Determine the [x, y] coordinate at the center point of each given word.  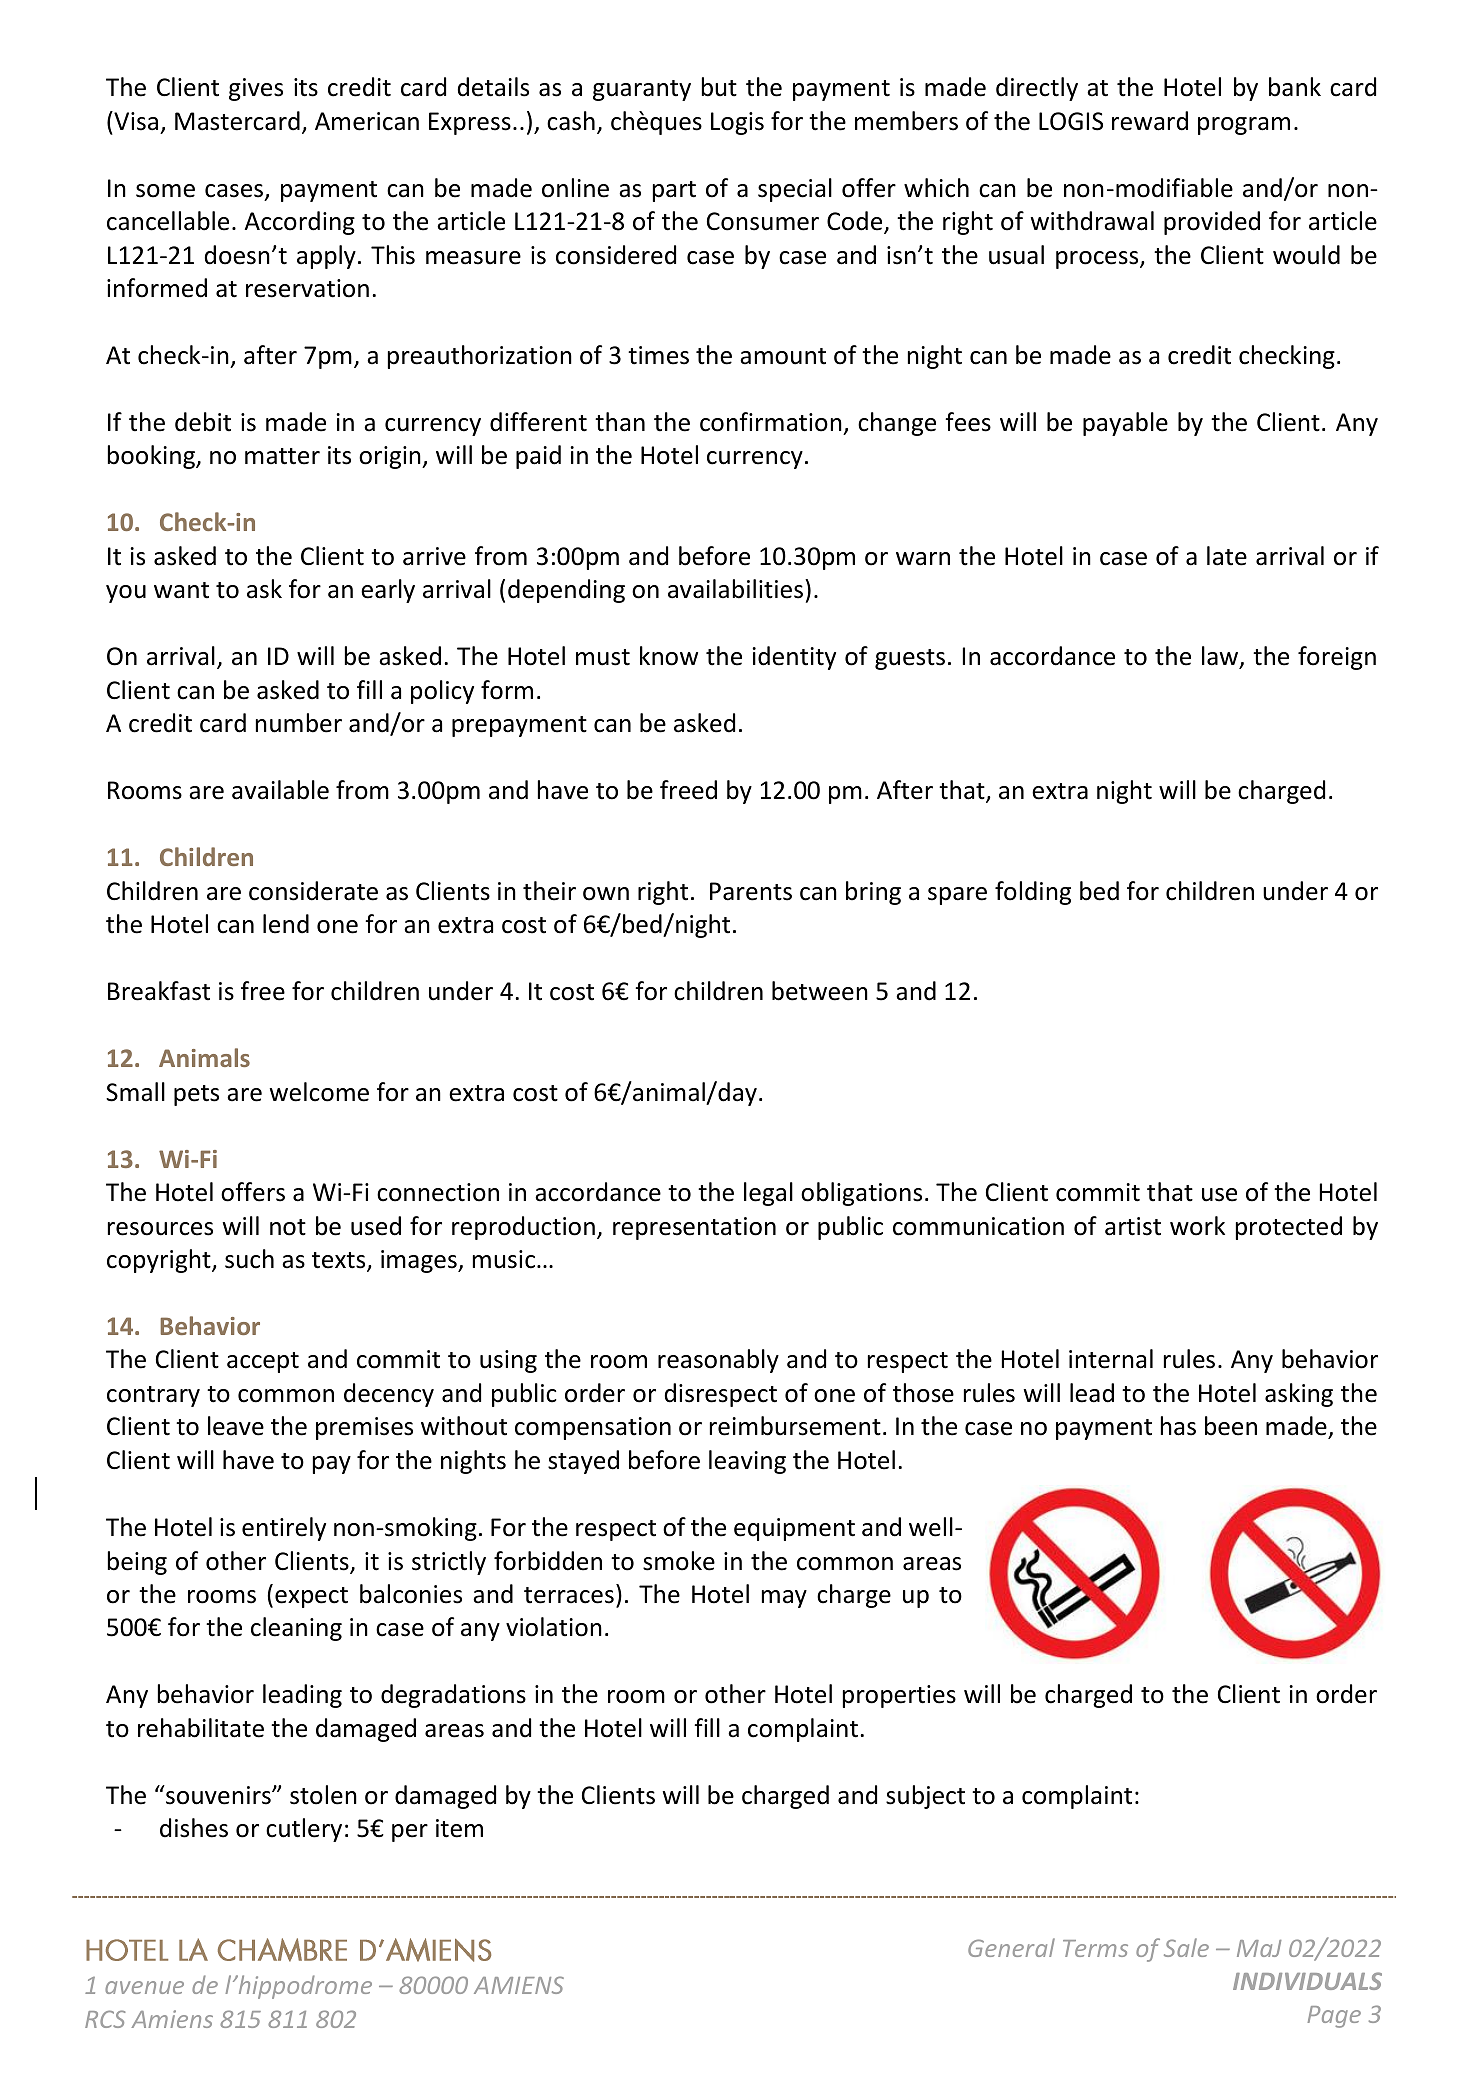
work [1197, 1226]
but [719, 87]
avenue [144, 1987]
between [820, 991]
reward [1150, 121]
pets [196, 1095]
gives [256, 89]
